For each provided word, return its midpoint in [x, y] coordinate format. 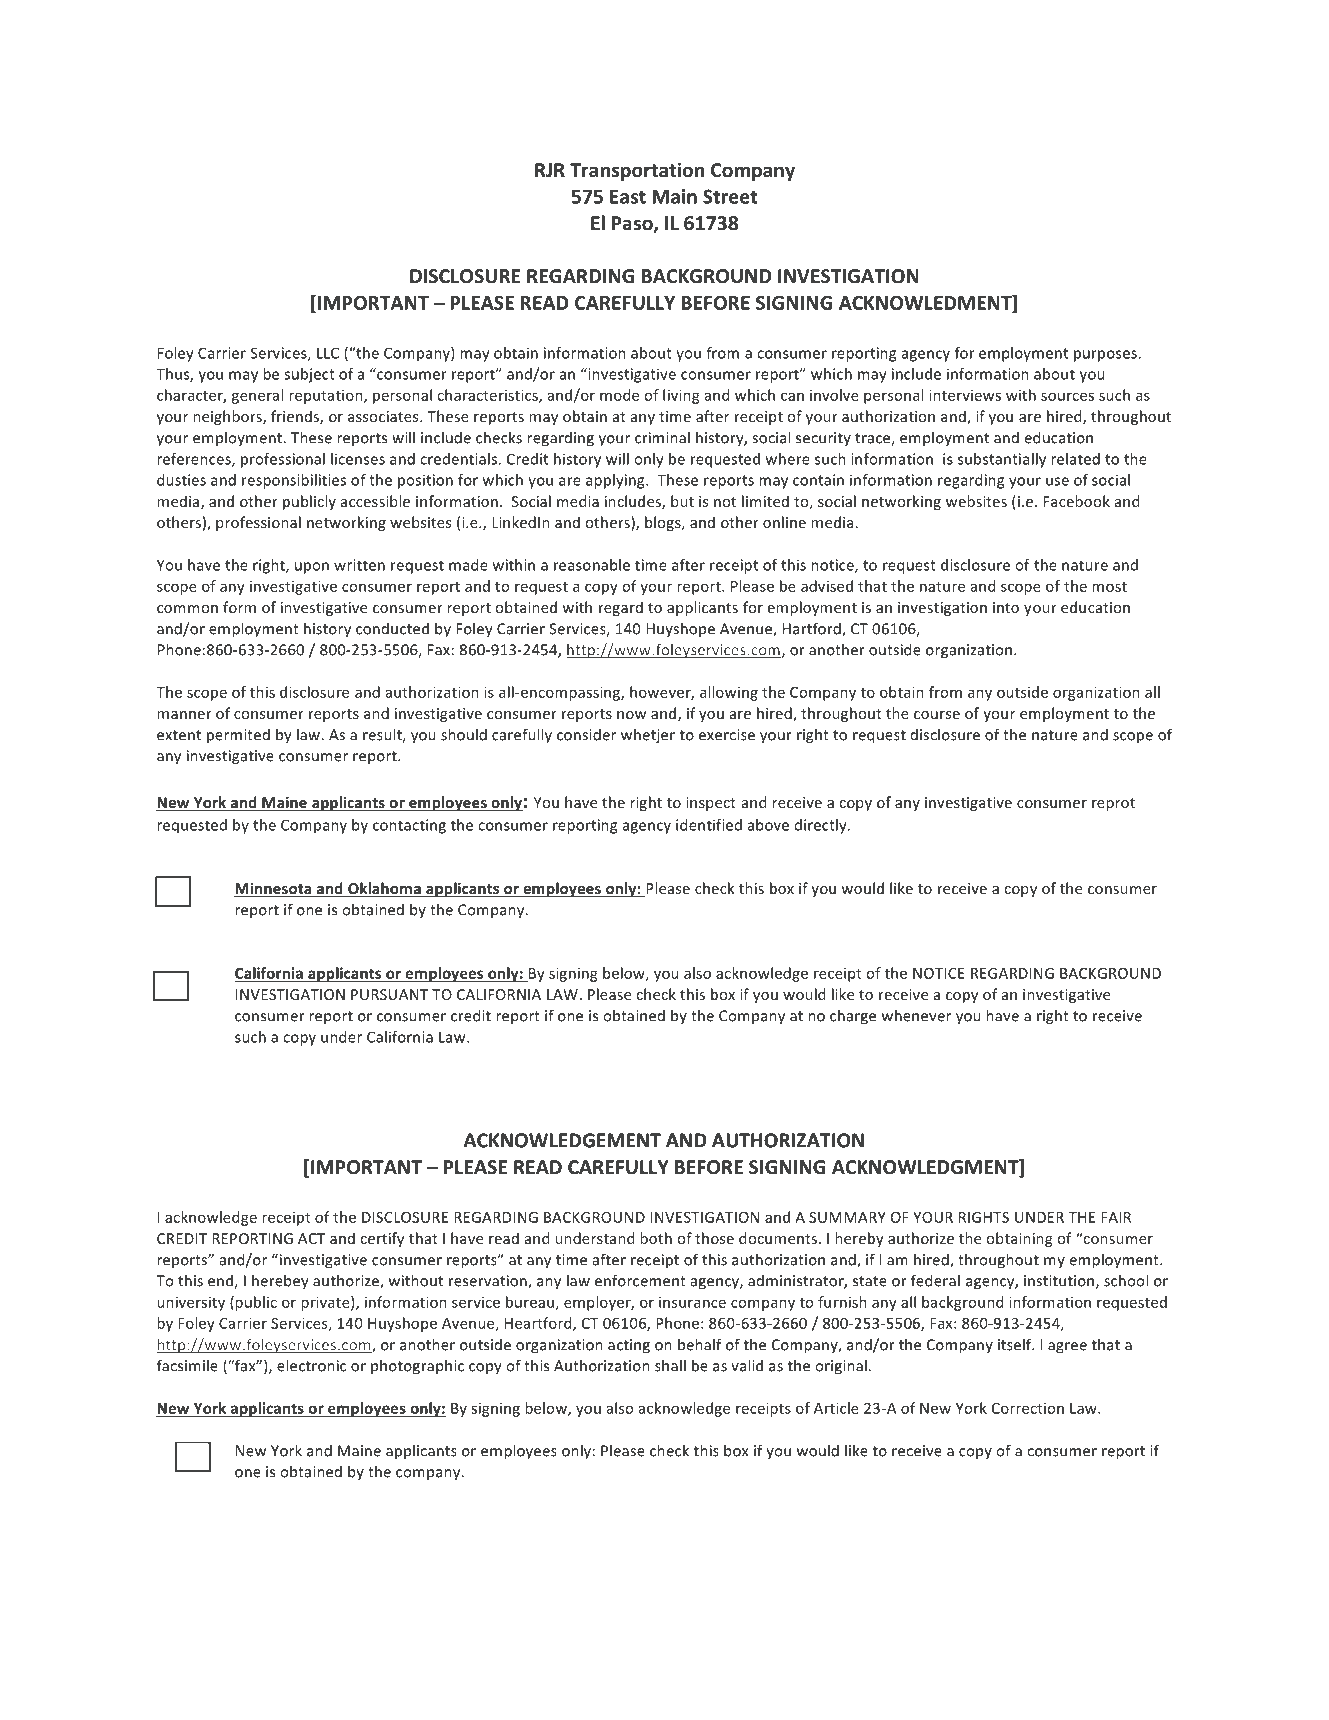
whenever [916, 1015]
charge [853, 1017]
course [937, 715]
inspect [711, 804]
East [628, 197]
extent [179, 735]
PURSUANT [389, 994]
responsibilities [294, 481]
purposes [1106, 356]
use [1057, 481]
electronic [311, 1365]
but [682, 501]
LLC [328, 353]
